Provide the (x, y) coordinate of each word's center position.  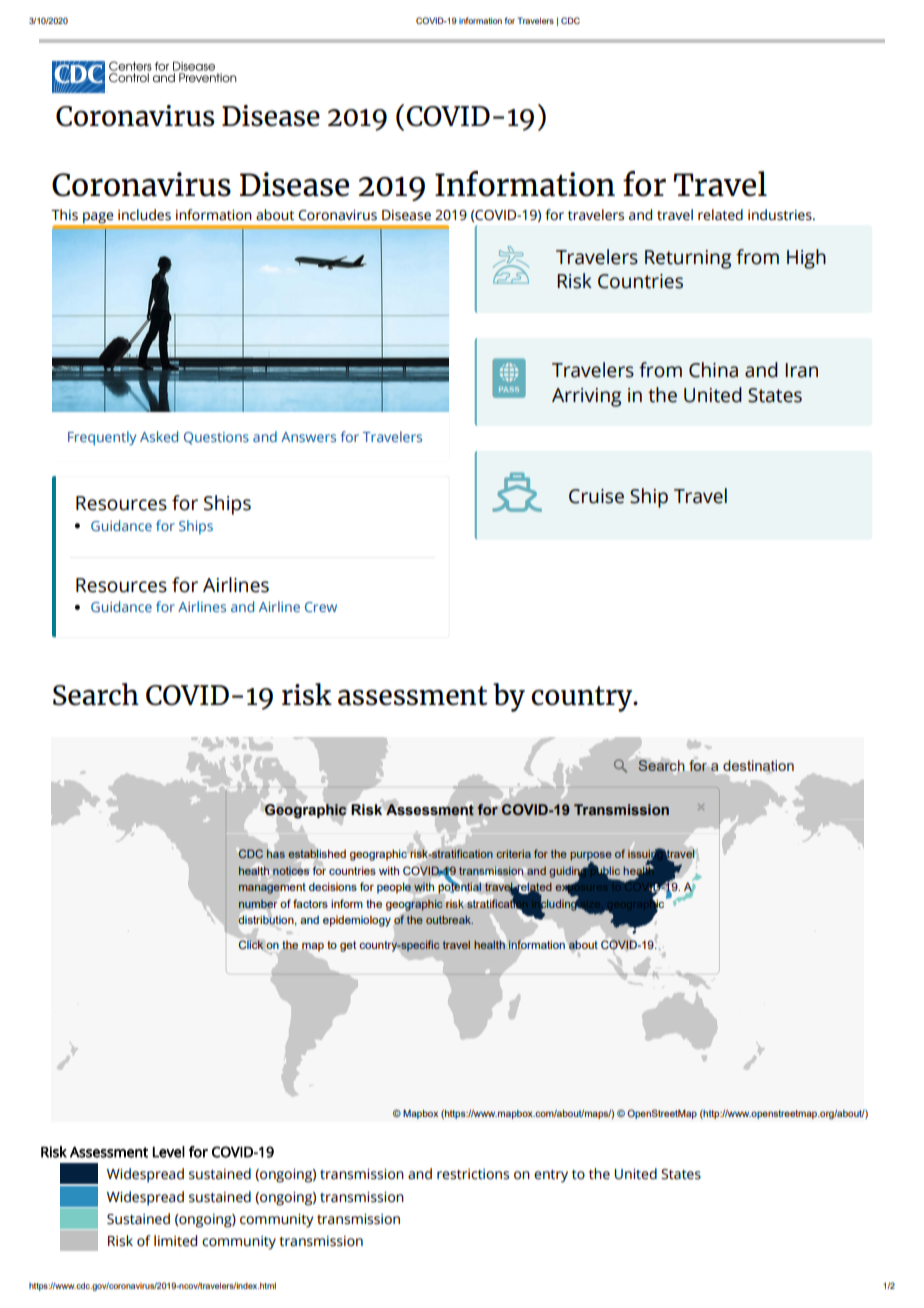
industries (781, 215)
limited (175, 1241)
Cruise (596, 496)
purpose (591, 857)
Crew (321, 607)
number (258, 904)
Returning (688, 259)
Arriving (586, 397)
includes (144, 215)
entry (551, 1176)
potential (460, 887)
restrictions (473, 1174)
